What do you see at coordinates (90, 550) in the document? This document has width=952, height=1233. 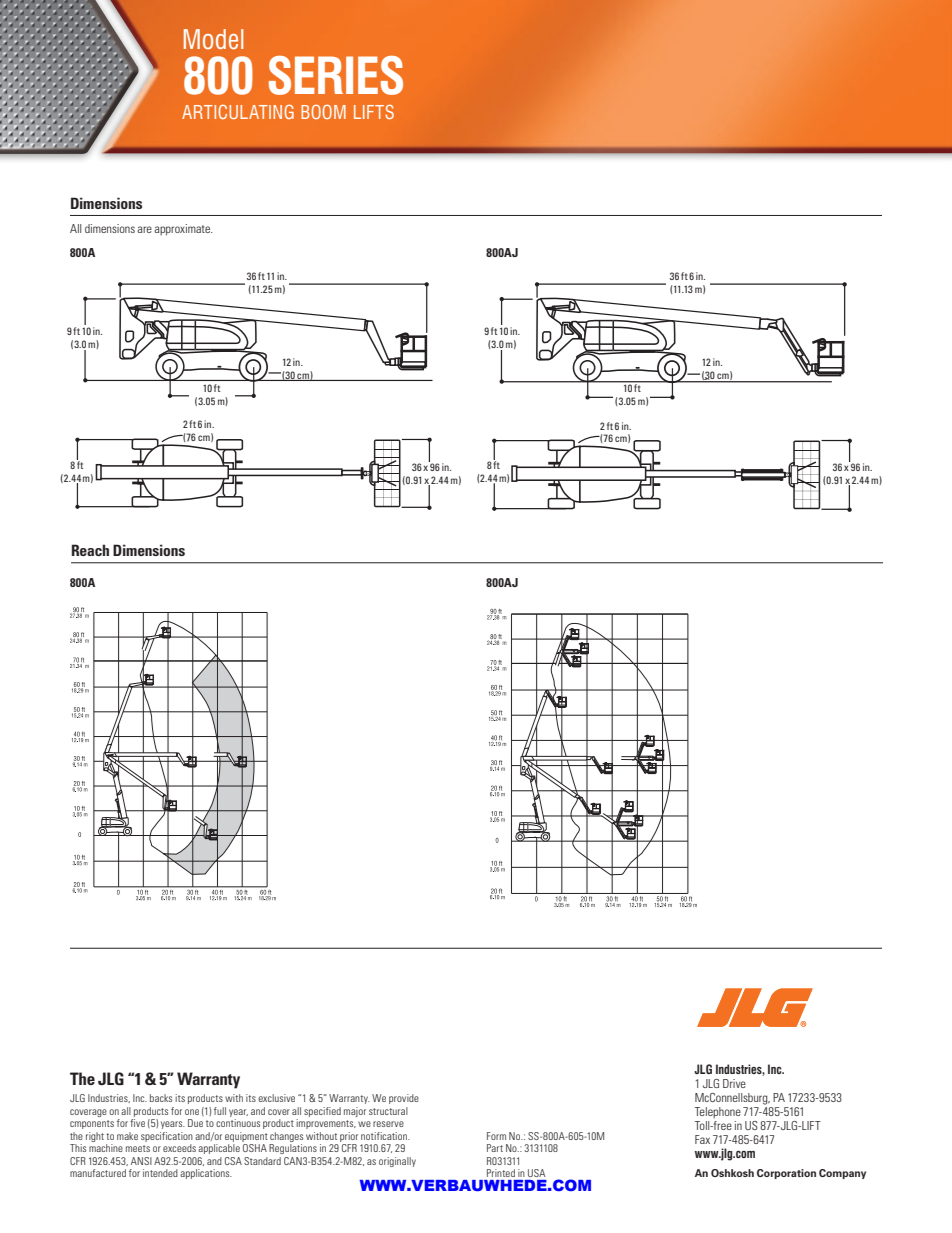 I see `Reach` at bounding box center [90, 550].
